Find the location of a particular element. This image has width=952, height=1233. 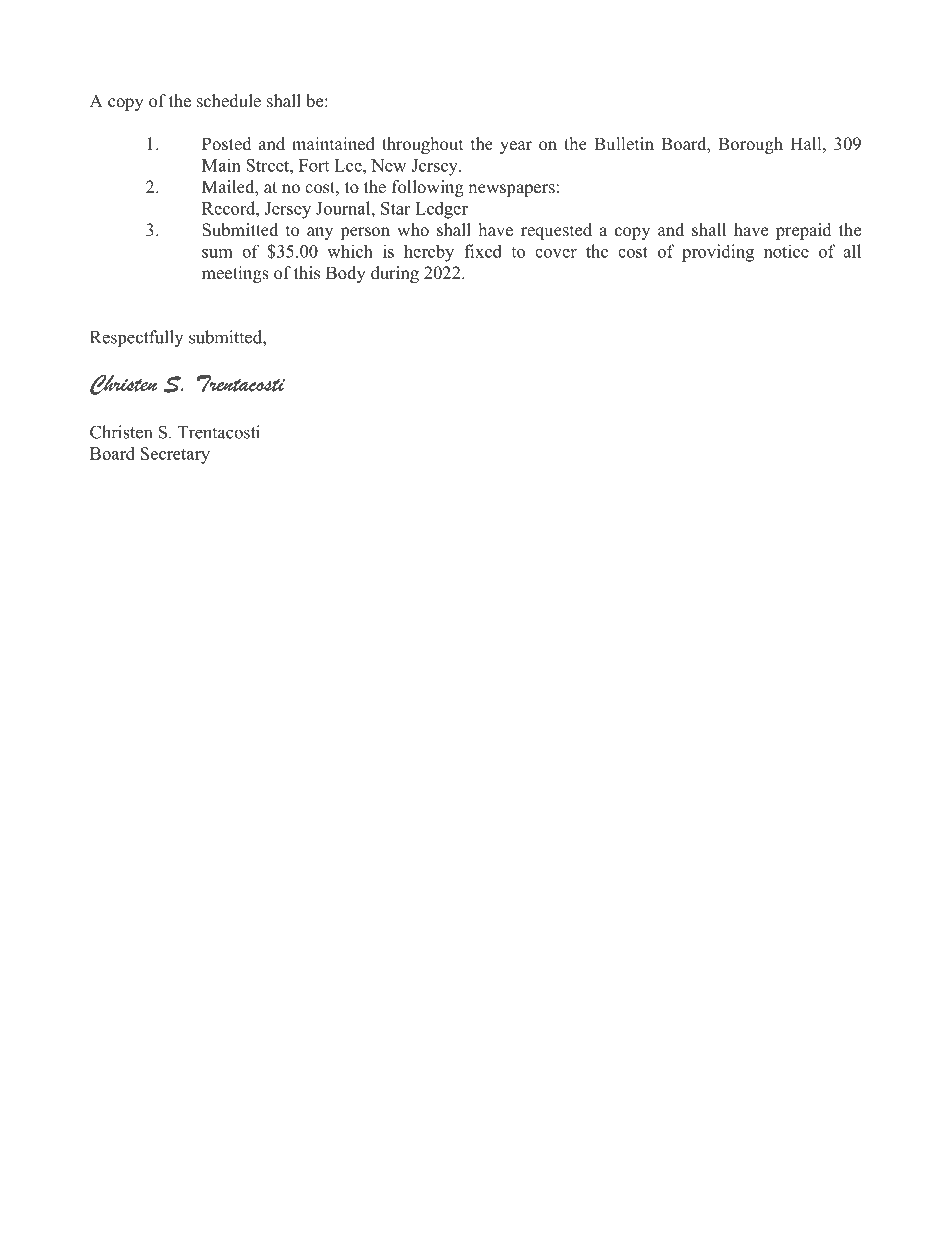

Secretary is located at coordinates (175, 455).
